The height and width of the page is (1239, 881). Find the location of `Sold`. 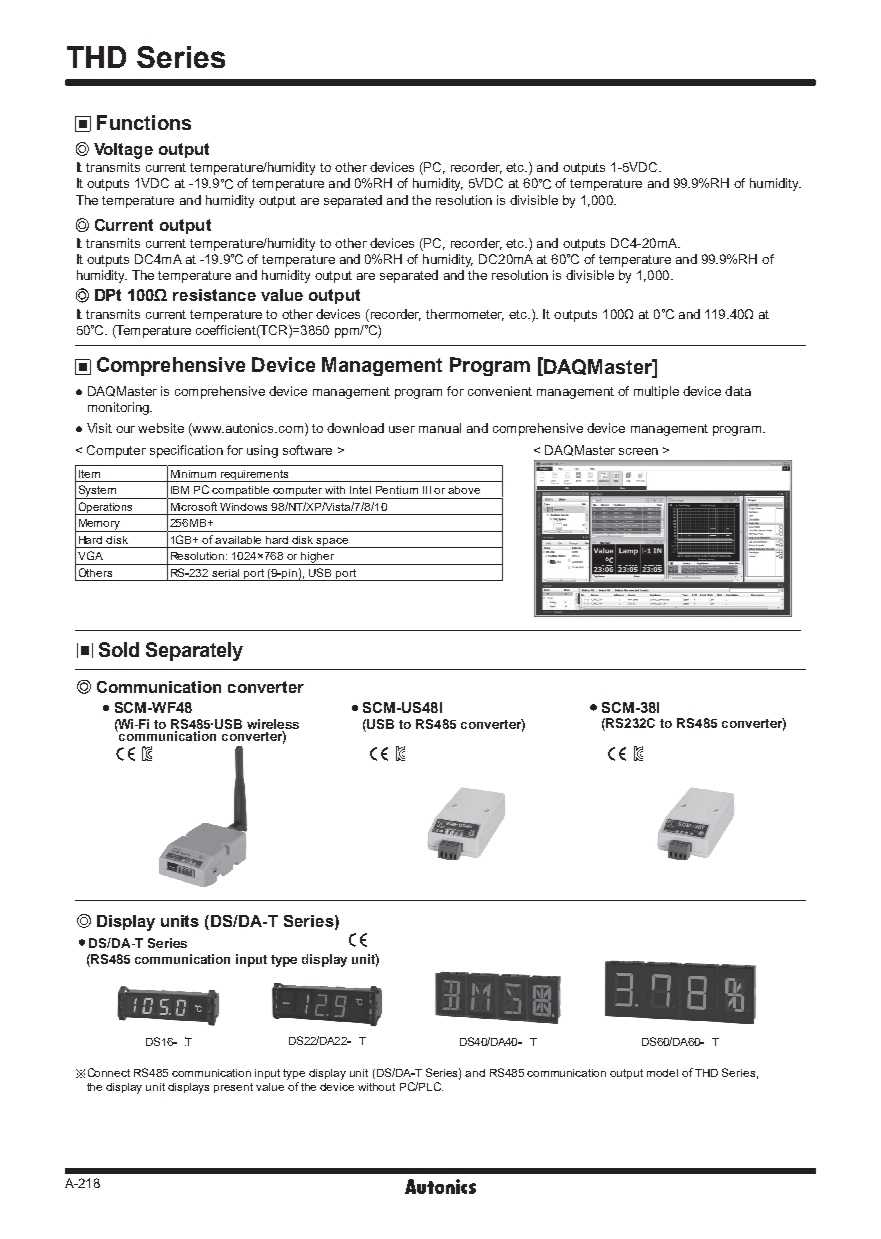

Sold is located at coordinates (119, 649).
